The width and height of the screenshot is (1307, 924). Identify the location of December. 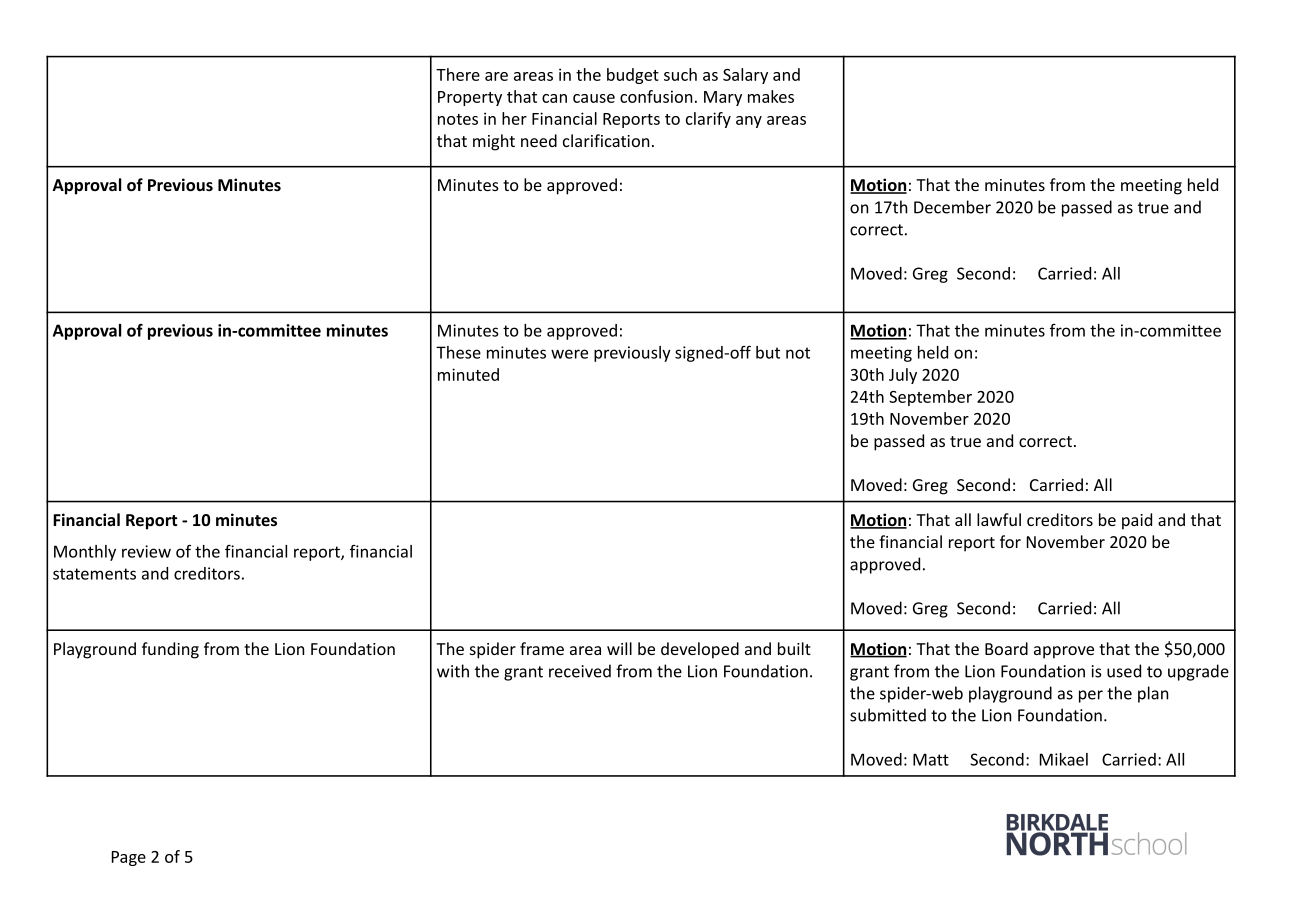
(952, 207).
